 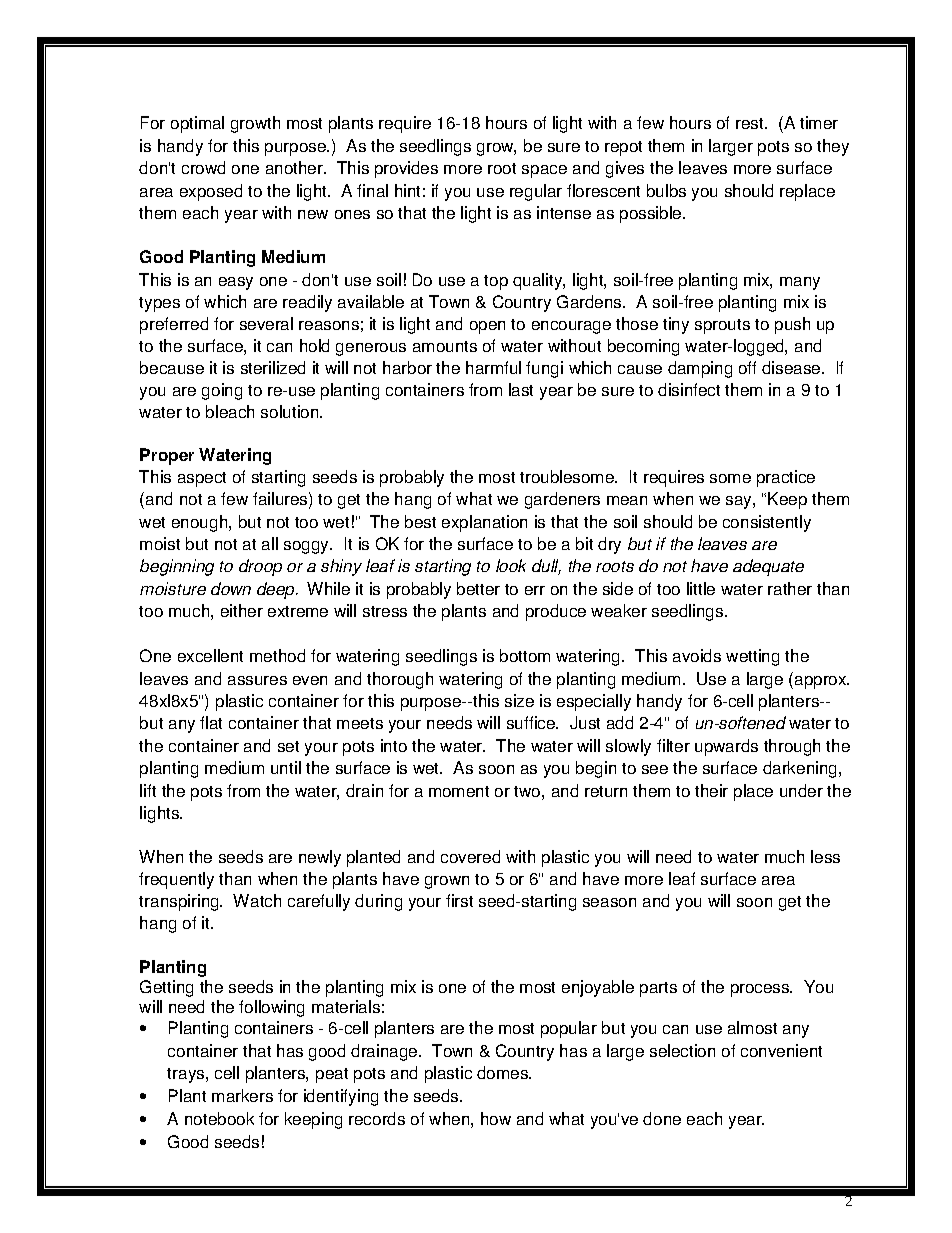 What do you see at coordinates (470, 856) in the screenshot?
I see `covered` at bounding box center [470, 856].
